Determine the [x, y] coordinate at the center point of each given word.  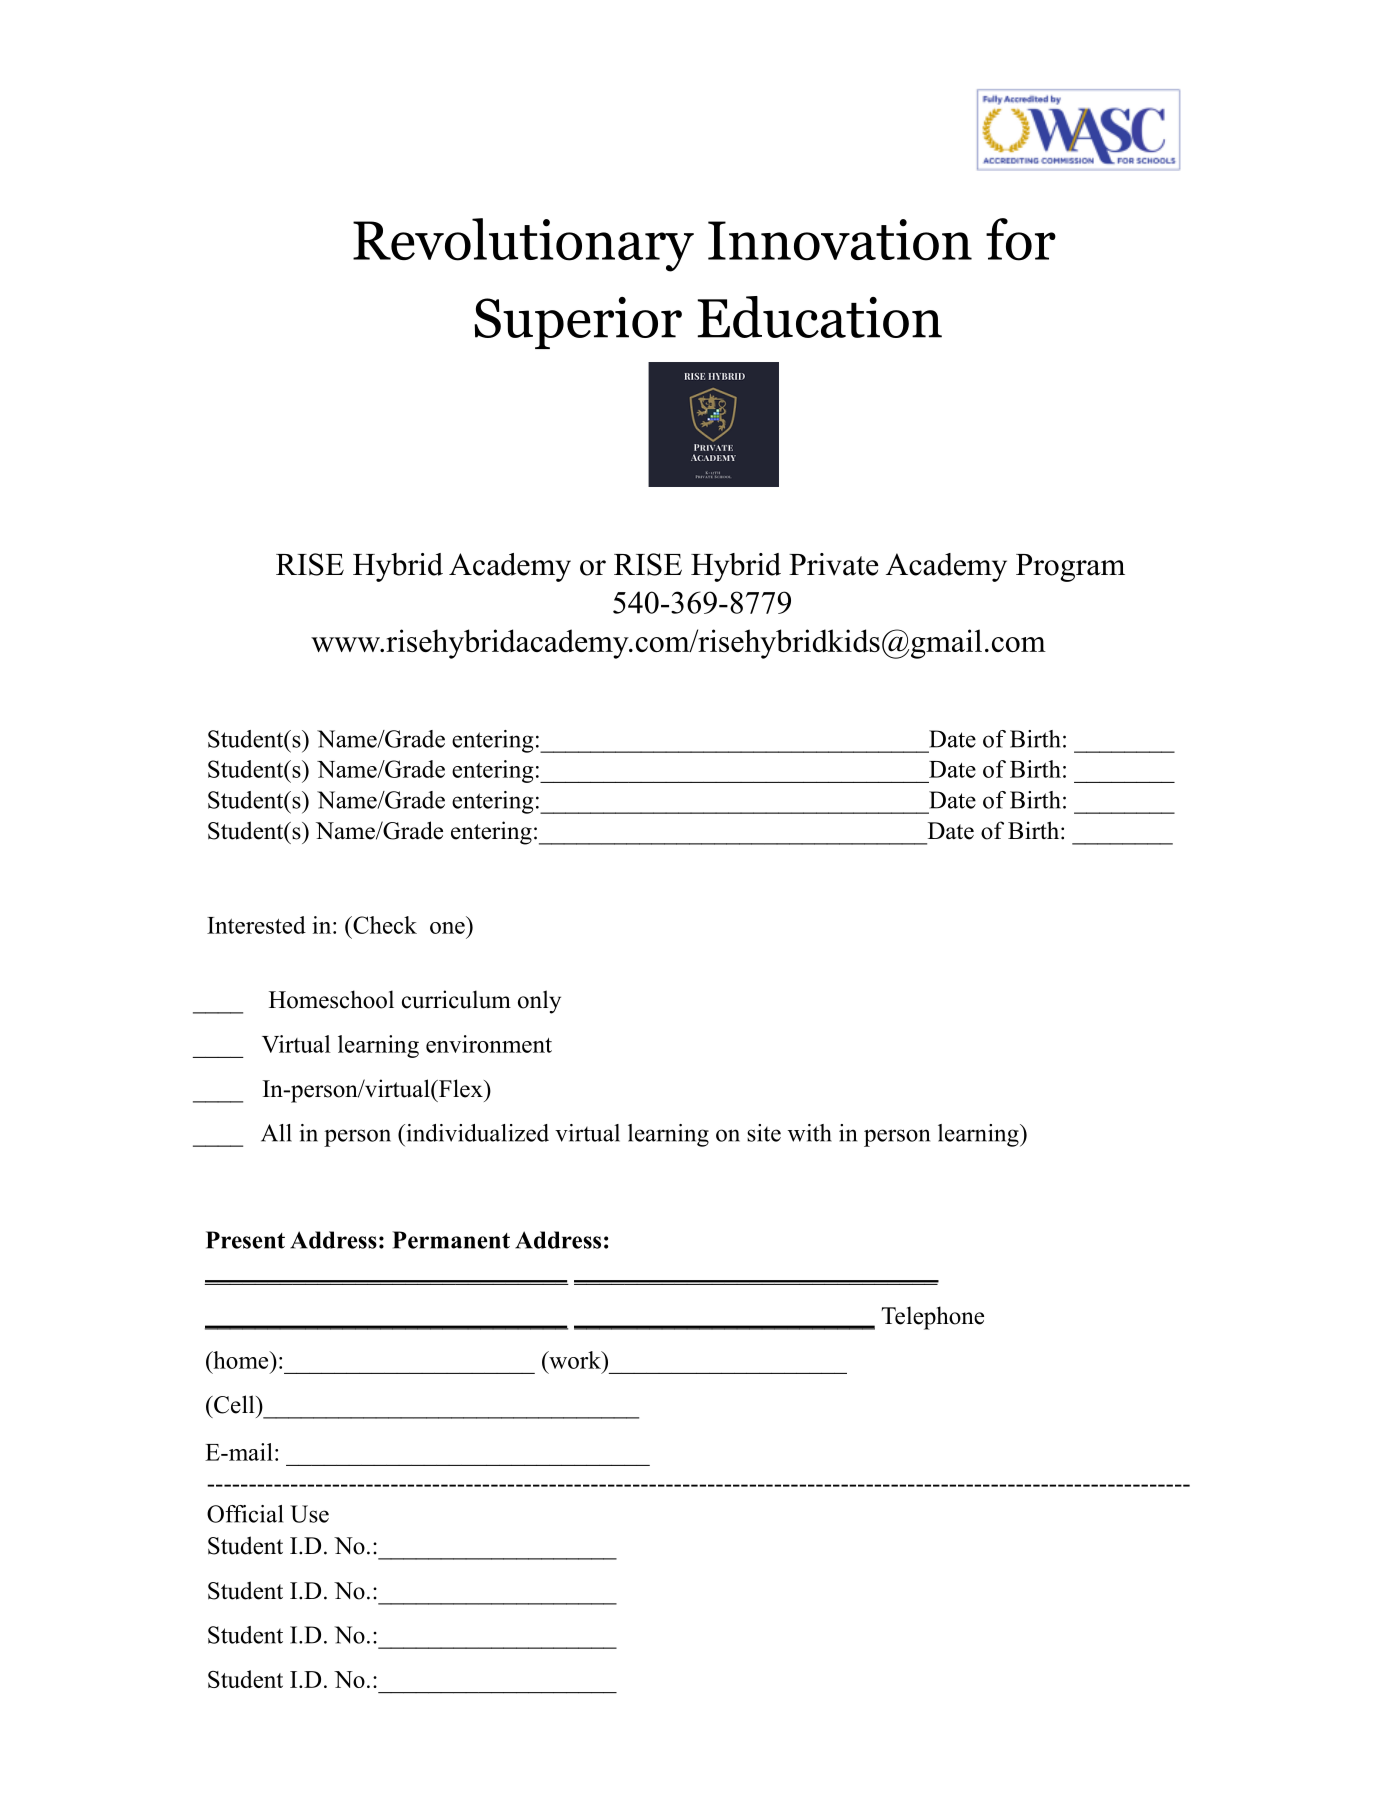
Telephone [932, 1318]
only [539, 1002]
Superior [578, 323]
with [810, 1133]
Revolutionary [523, 245]
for [1021, 239]
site [764, 1133]
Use [309, 1514]
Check [384, 925]
